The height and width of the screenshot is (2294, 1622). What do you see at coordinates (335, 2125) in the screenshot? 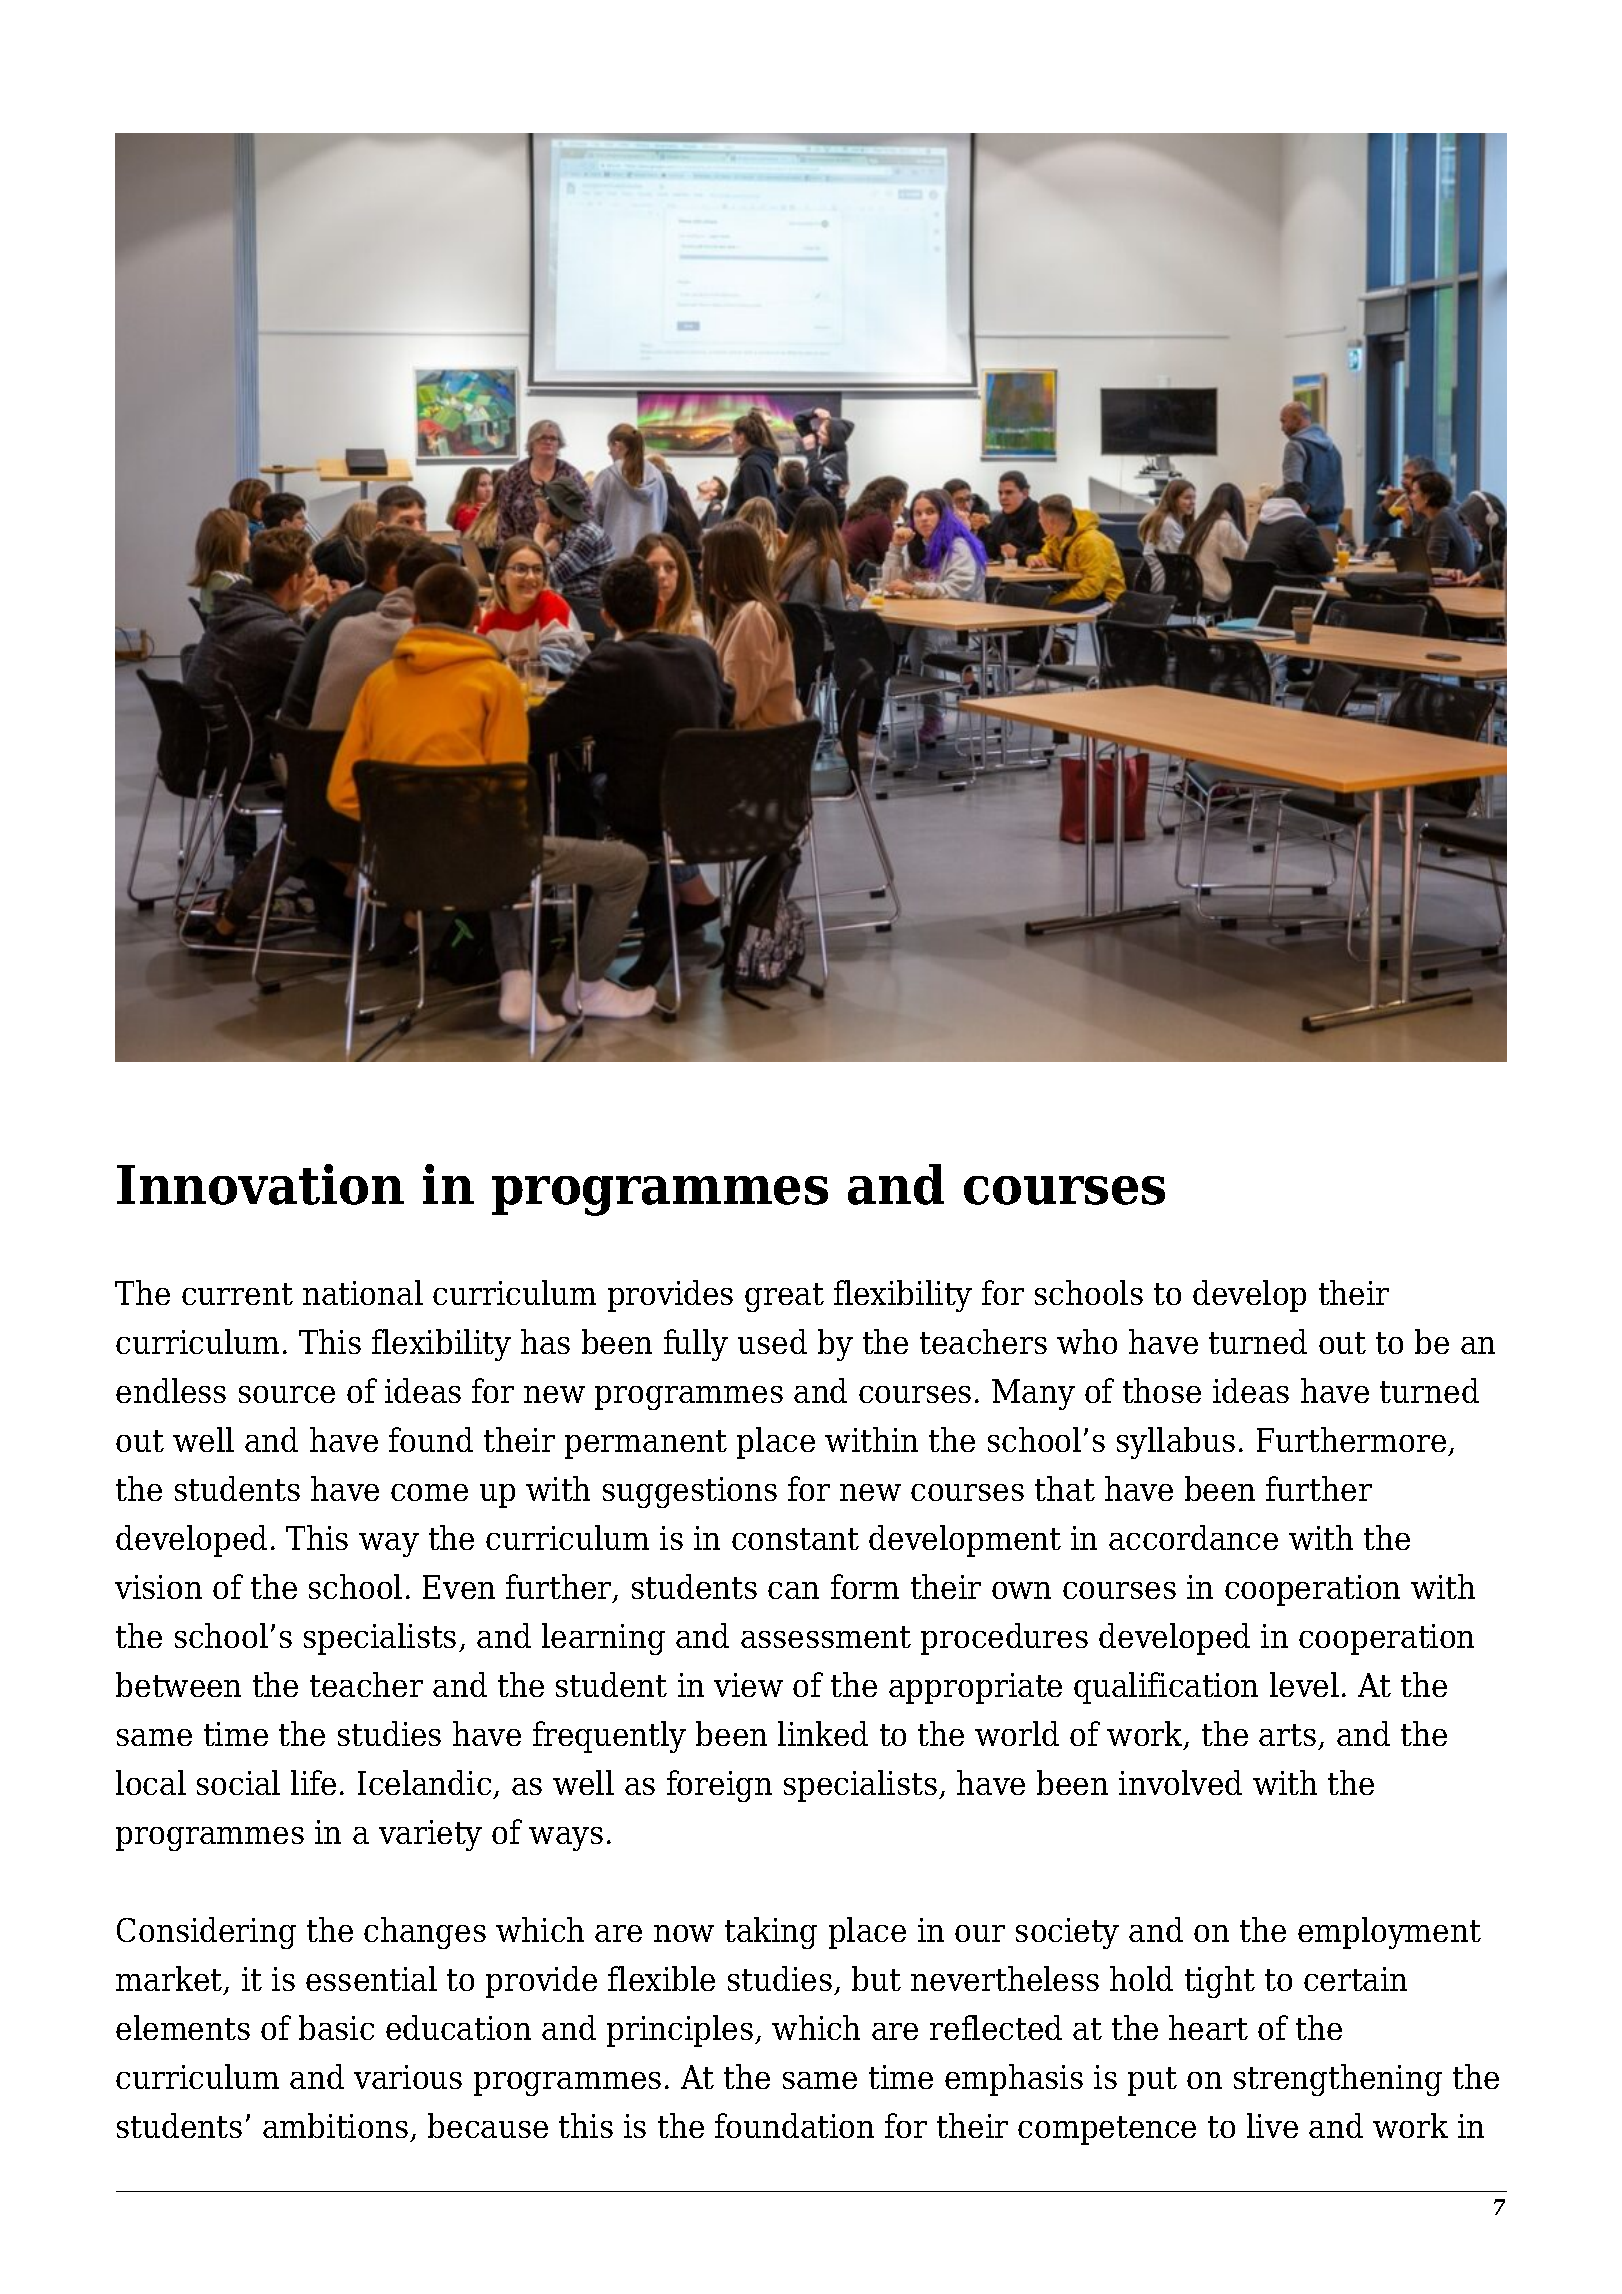
I see `ambitions` at bounding box center [335, 2125].
